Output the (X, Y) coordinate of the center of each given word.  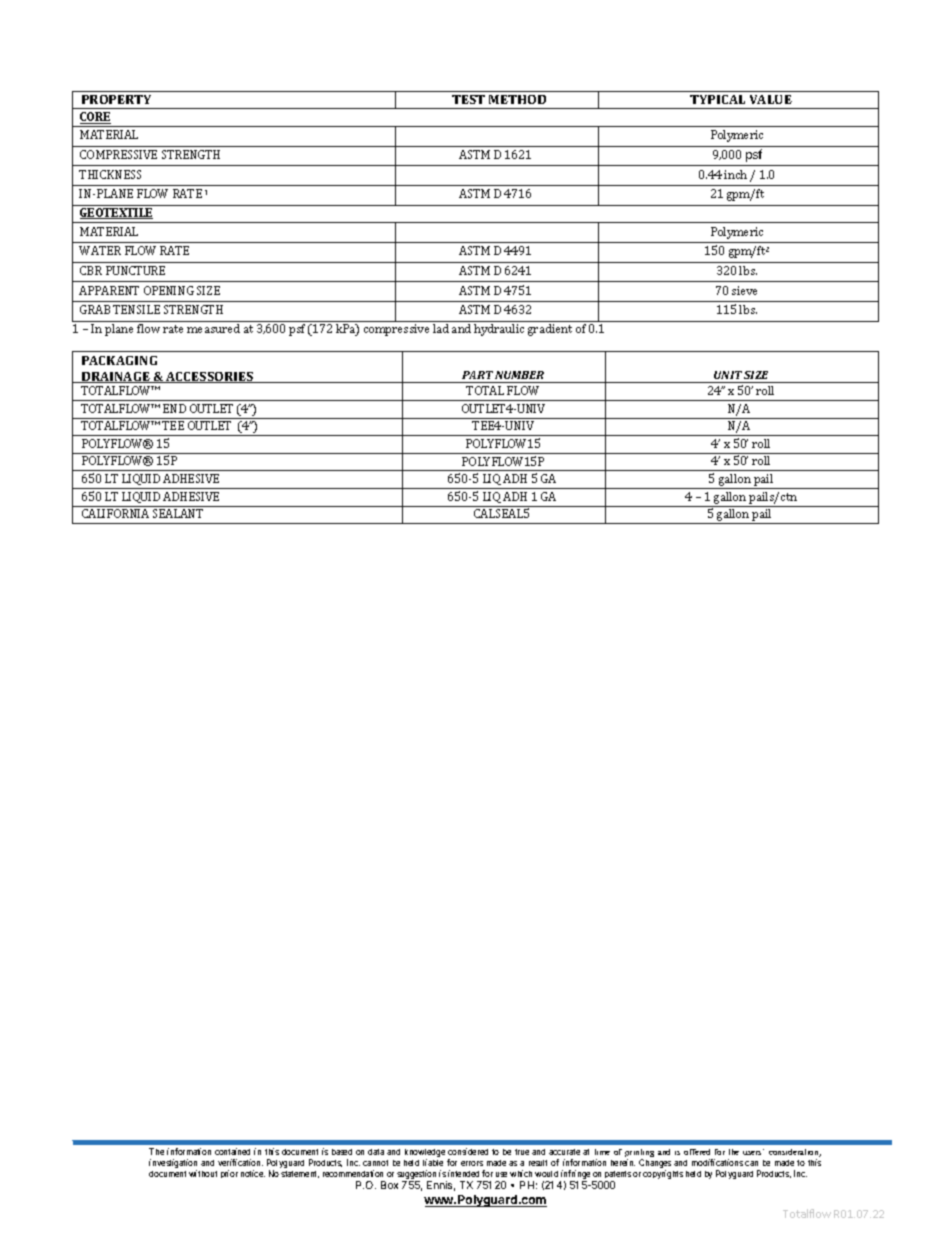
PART (477, 375)
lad (441, 328)
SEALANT (178, 513)
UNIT (728, 375)
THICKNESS (110, 174)
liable (433, 1162)
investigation (173, 1165)
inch (735, 174)
